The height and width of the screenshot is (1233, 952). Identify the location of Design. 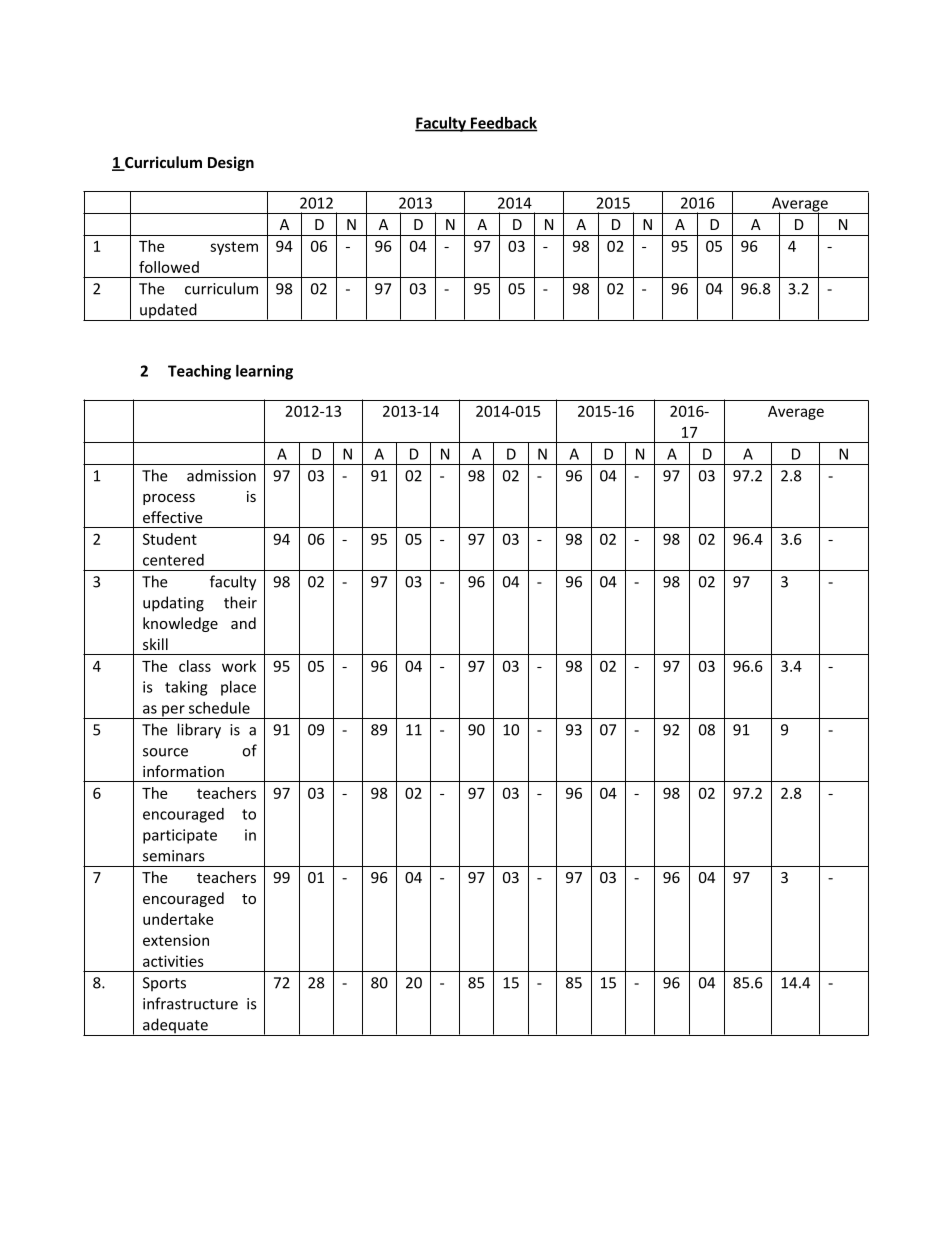
(231, 163).
